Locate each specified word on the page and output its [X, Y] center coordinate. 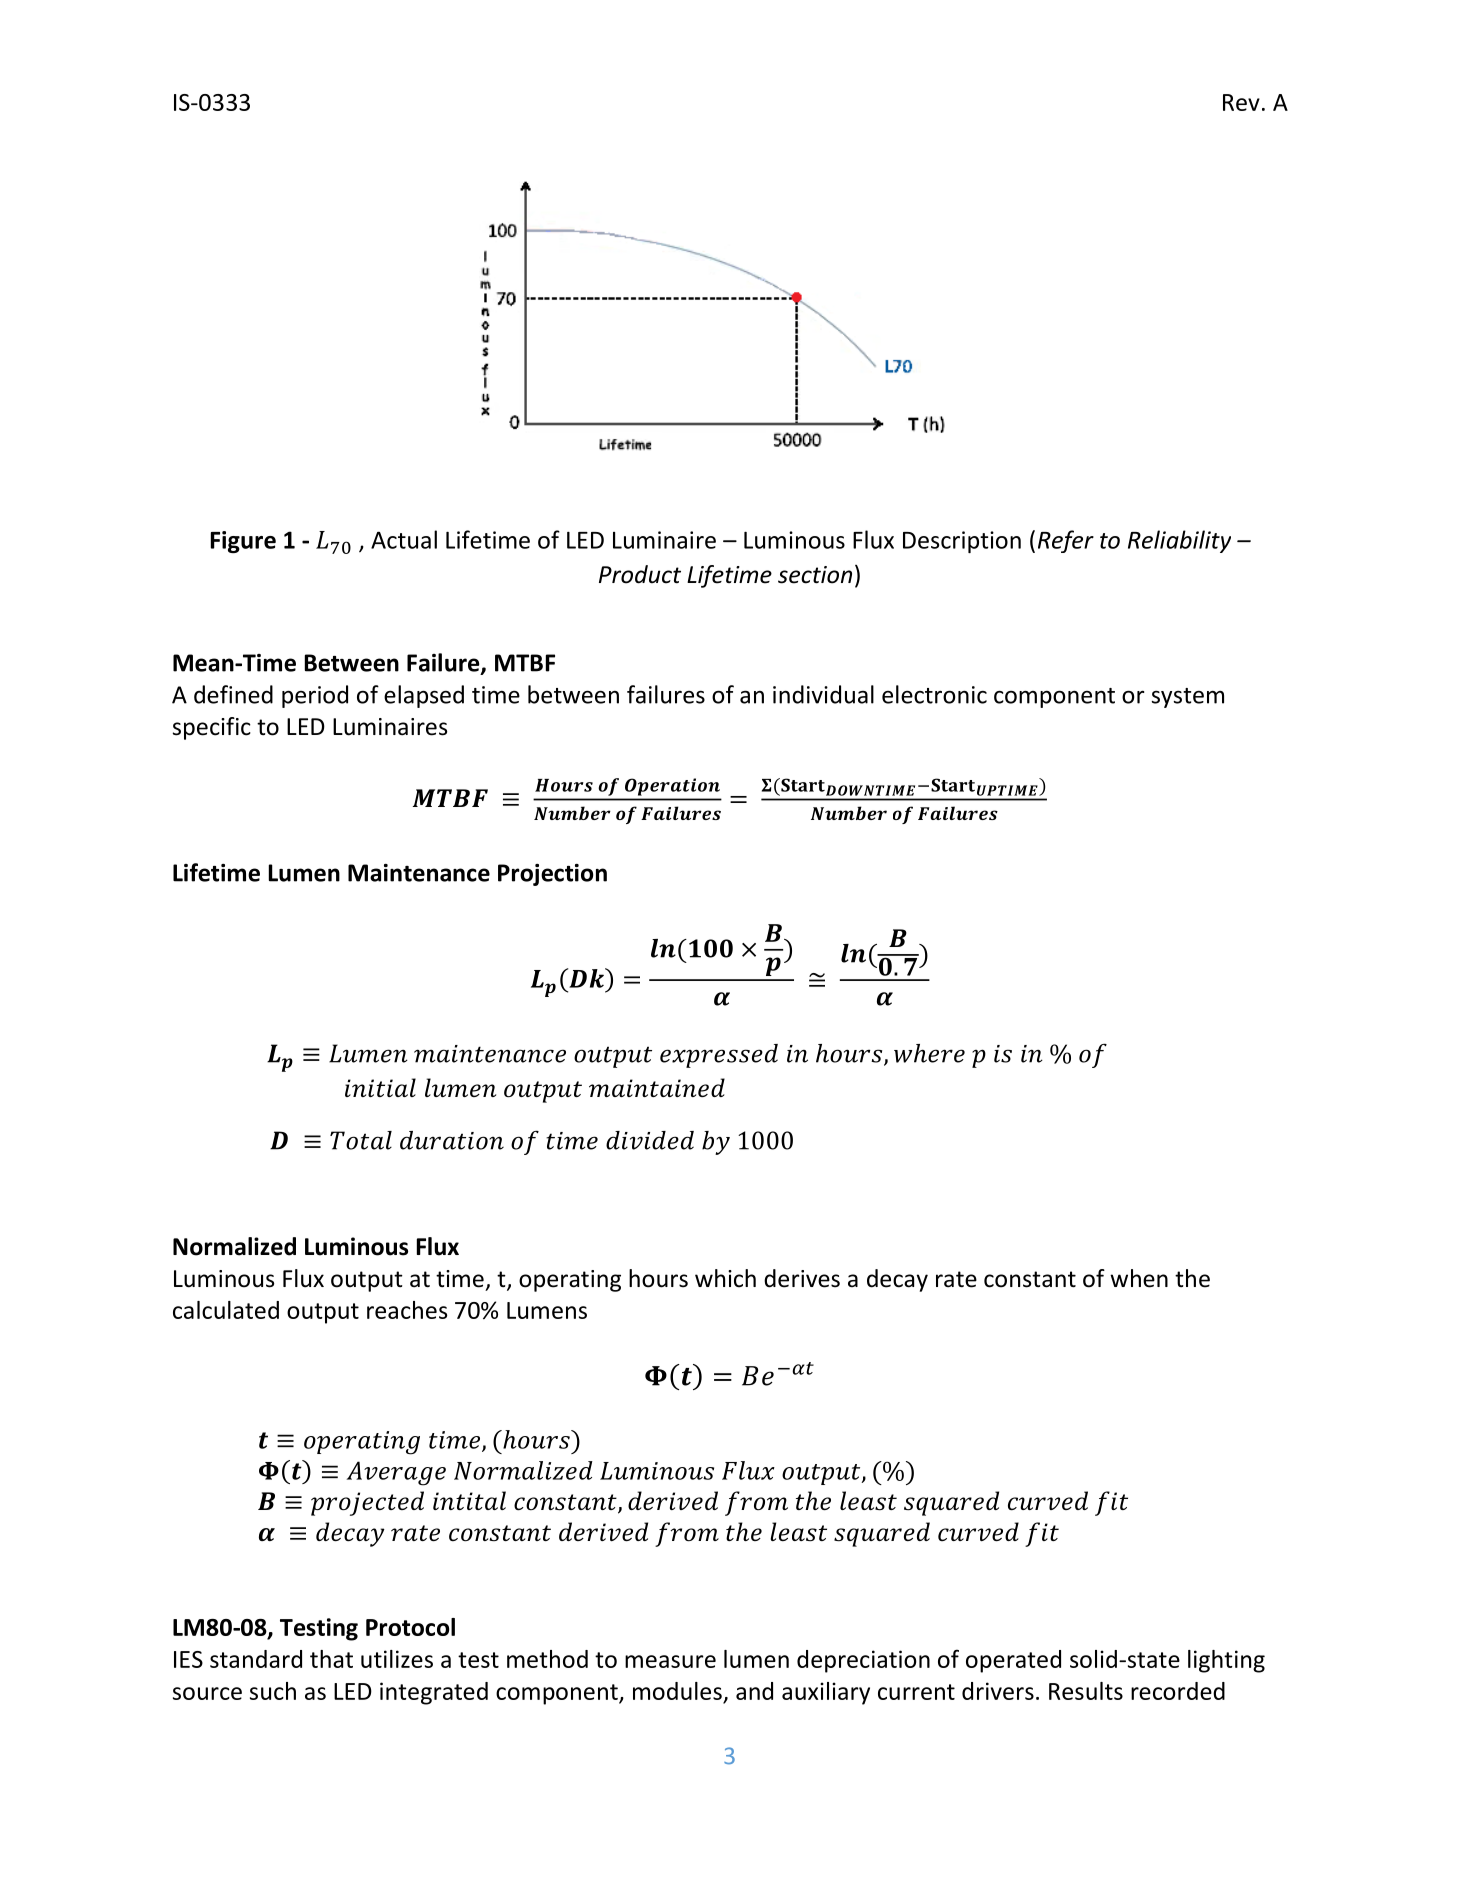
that [331, 1659]
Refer [1066, 541]
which [725, 1278]
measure [670, 1661]
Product [640, 574]
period [315, 696]
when [1139, 1278]
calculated [226, 1310]
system [1188, 698]
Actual [404, 539]
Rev [1241, 102]
